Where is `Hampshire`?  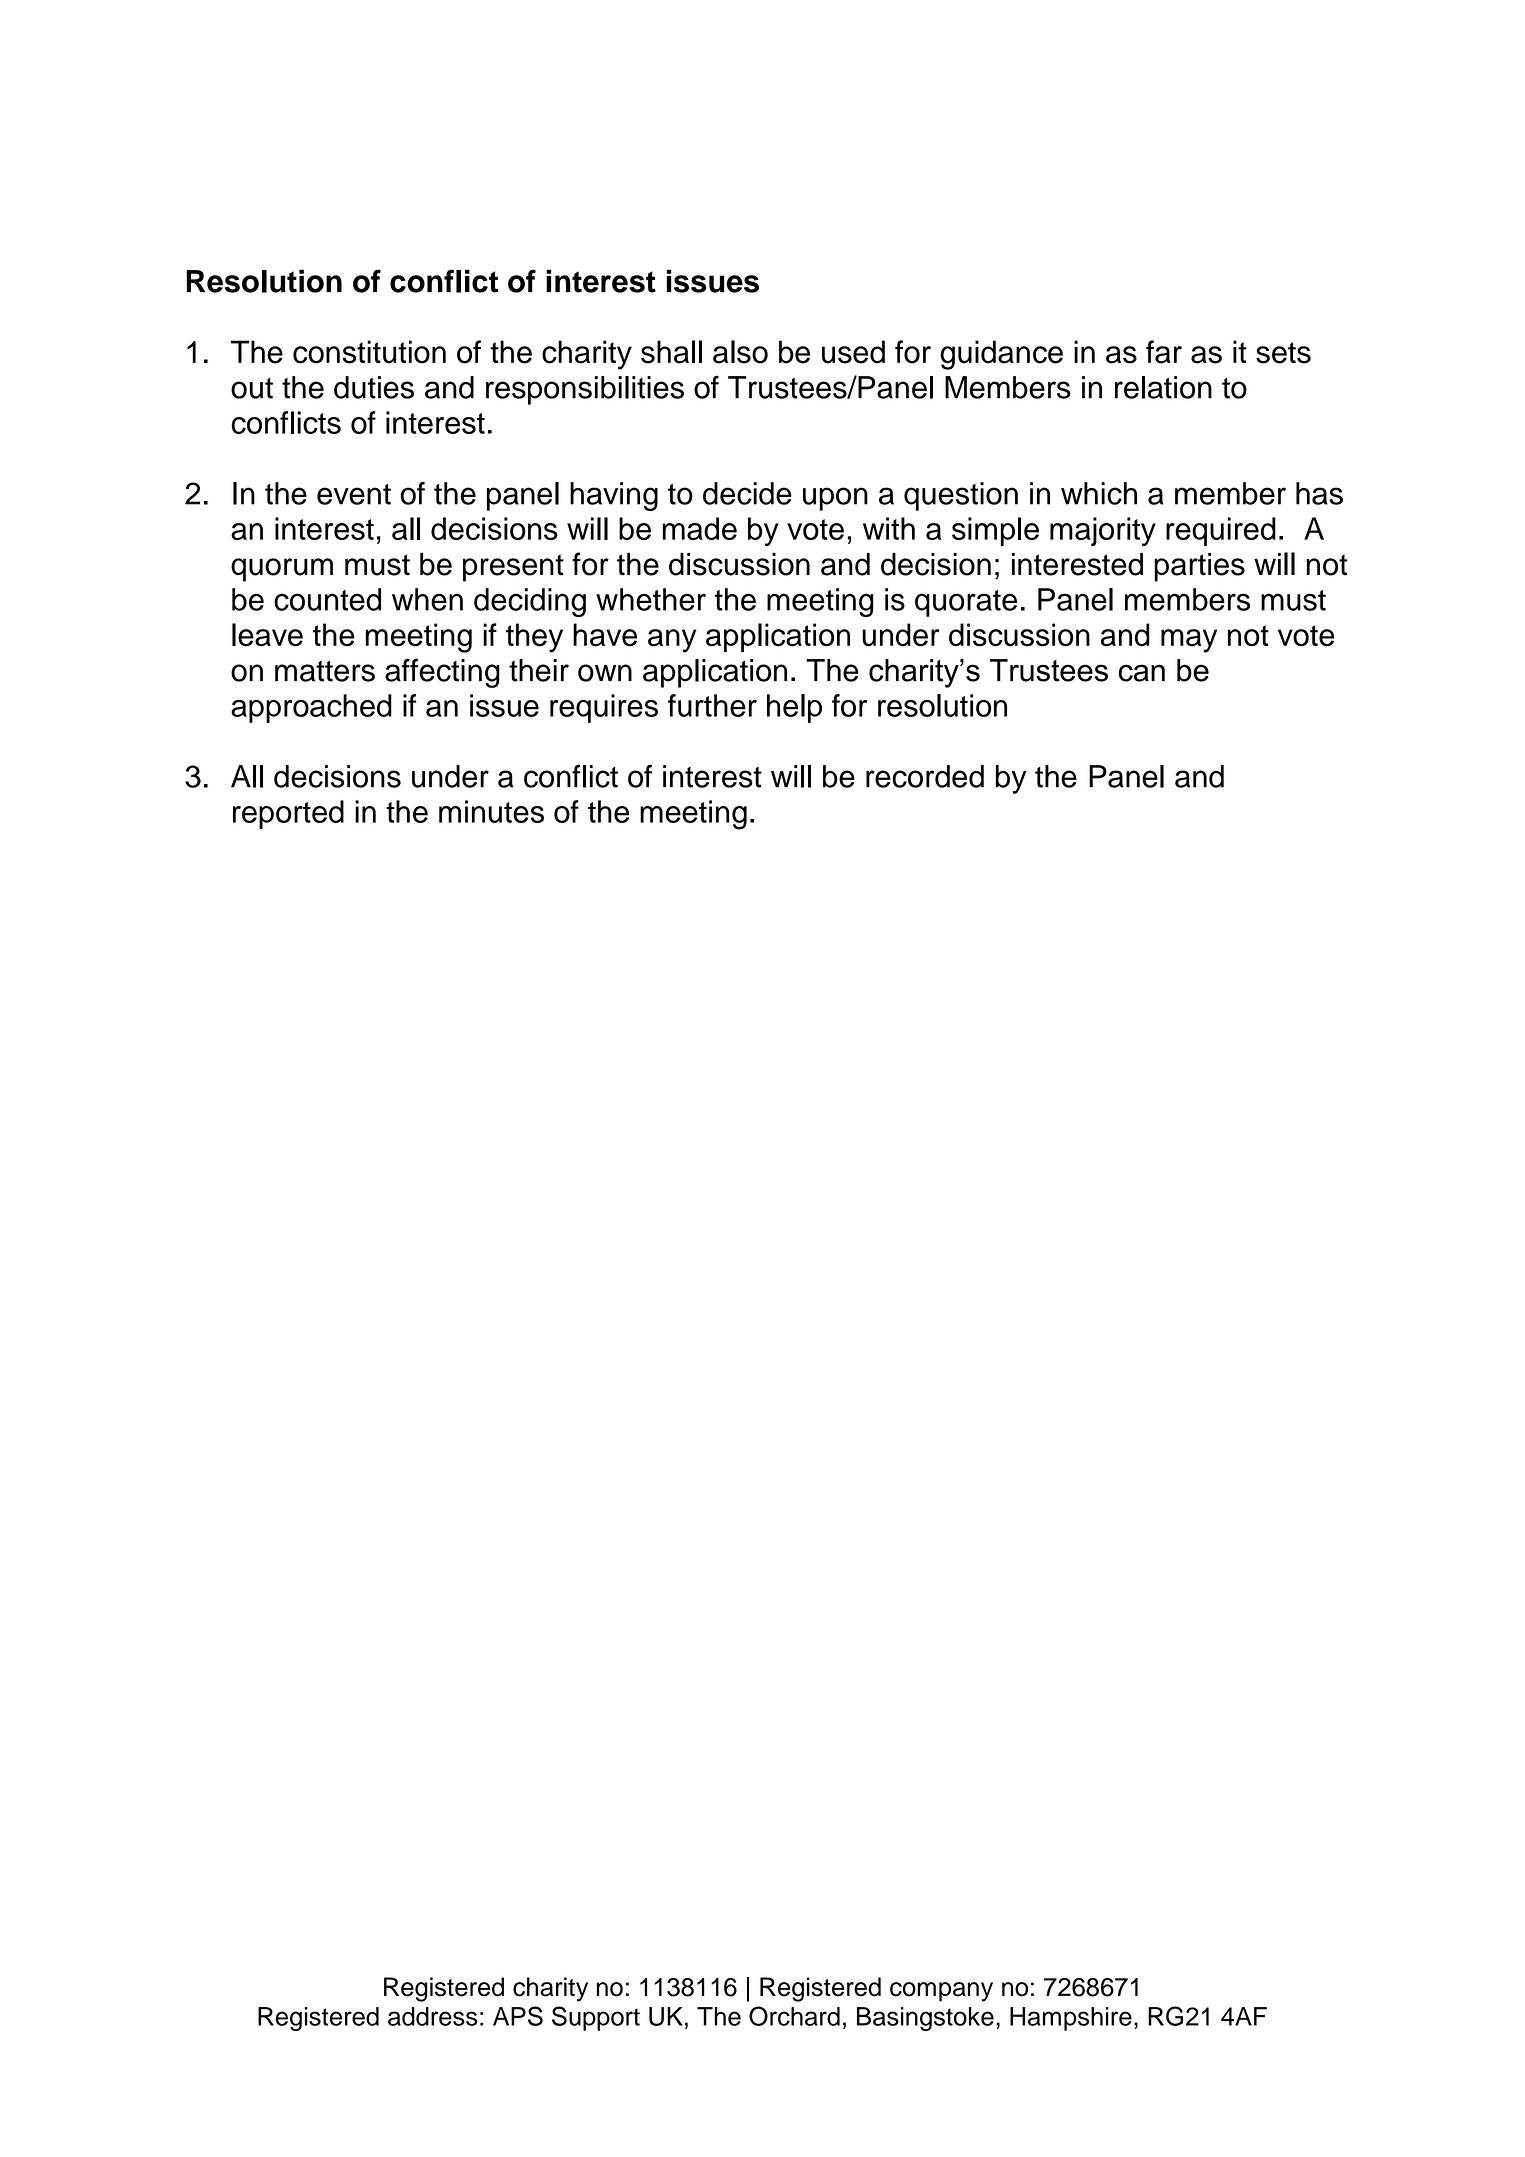
Hampshire is located at coordinates (1071, 2019).
